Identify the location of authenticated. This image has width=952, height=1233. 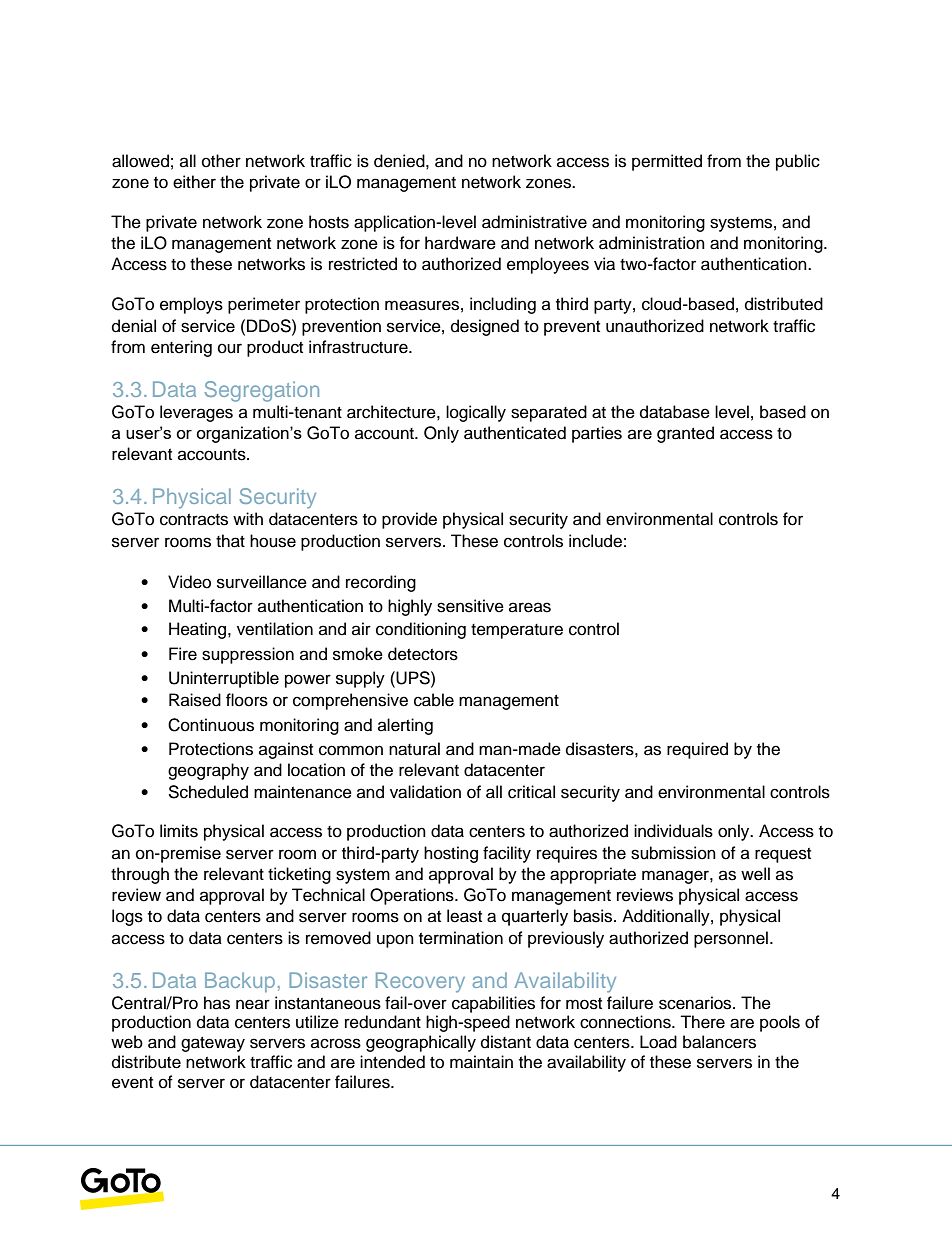
(515, 433).
